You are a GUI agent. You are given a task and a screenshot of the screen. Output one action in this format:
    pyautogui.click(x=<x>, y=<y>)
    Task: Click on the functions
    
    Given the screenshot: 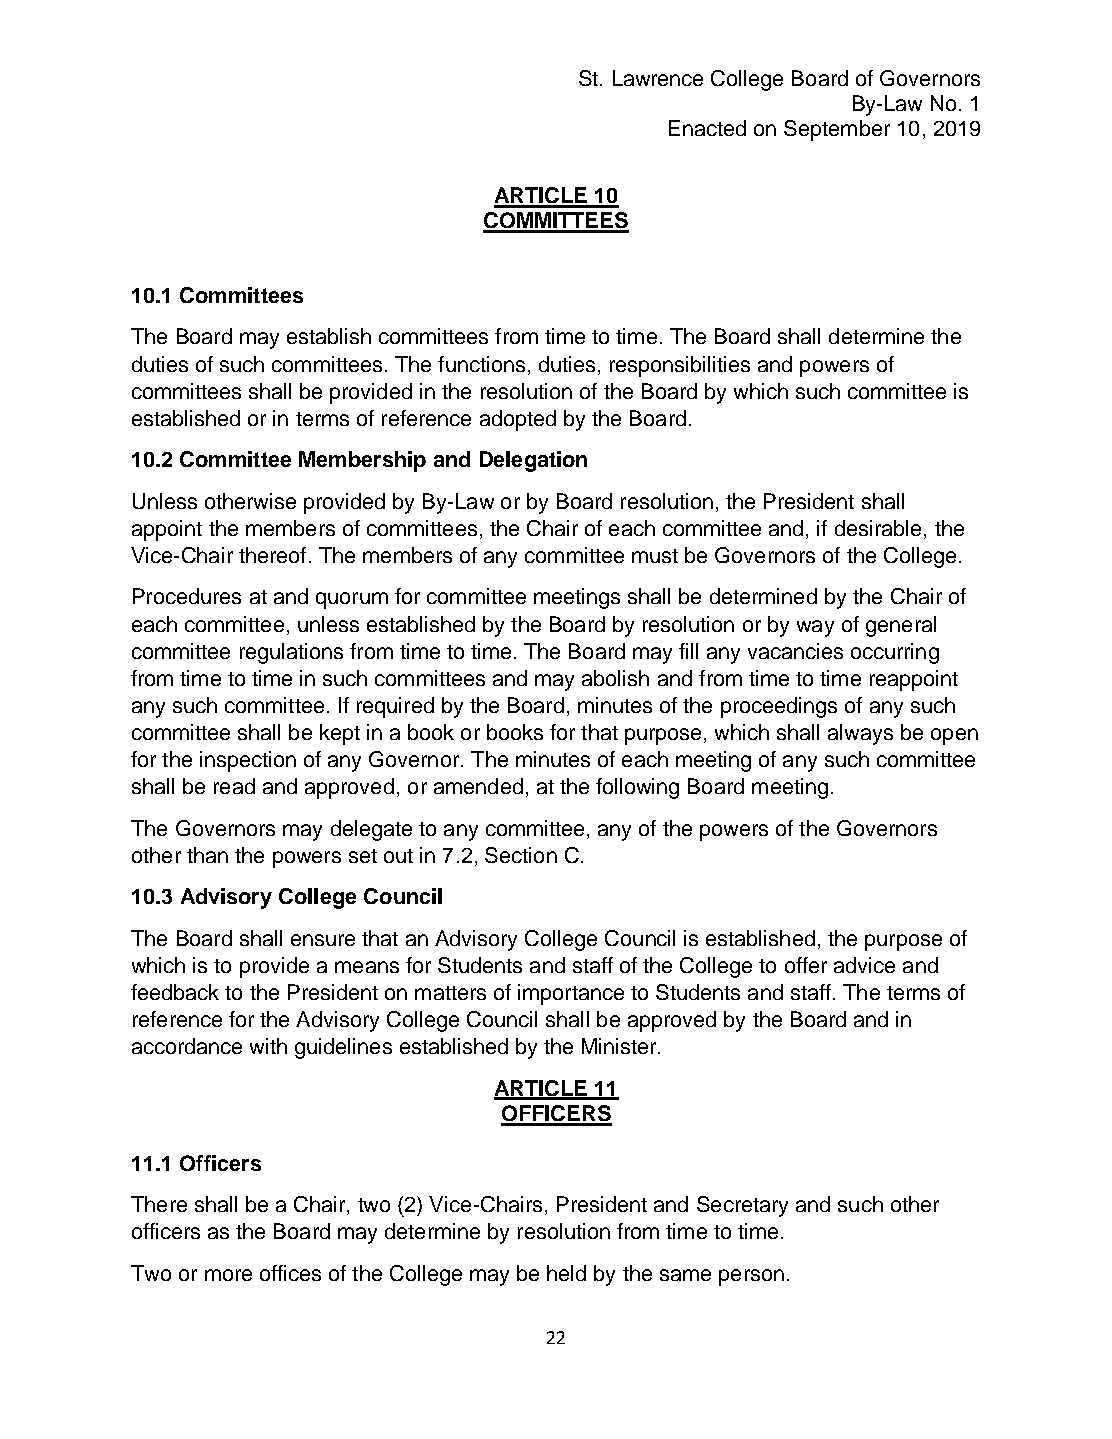 What is the action you would take?
    pyautogui.click(x=481, y=364)
